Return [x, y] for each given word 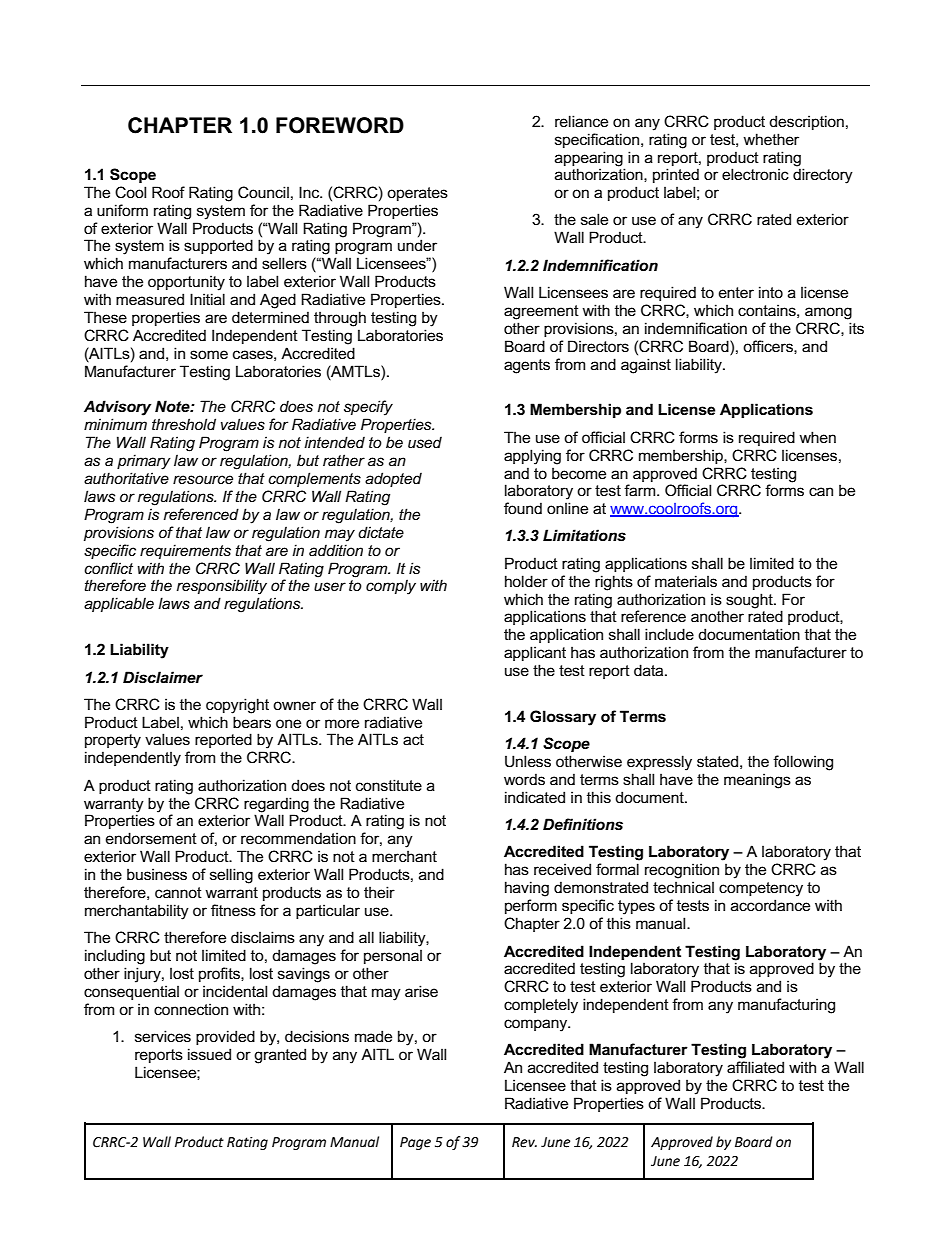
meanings [757, 781]
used [425, 442]
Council [263, 192]
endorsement [151, 838]
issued [209, 1054]
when [817, 437]
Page [415, 1143]
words [524, 779]
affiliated [755, 1067]
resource [203, 479]
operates [417, 194]
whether [771, 139]
